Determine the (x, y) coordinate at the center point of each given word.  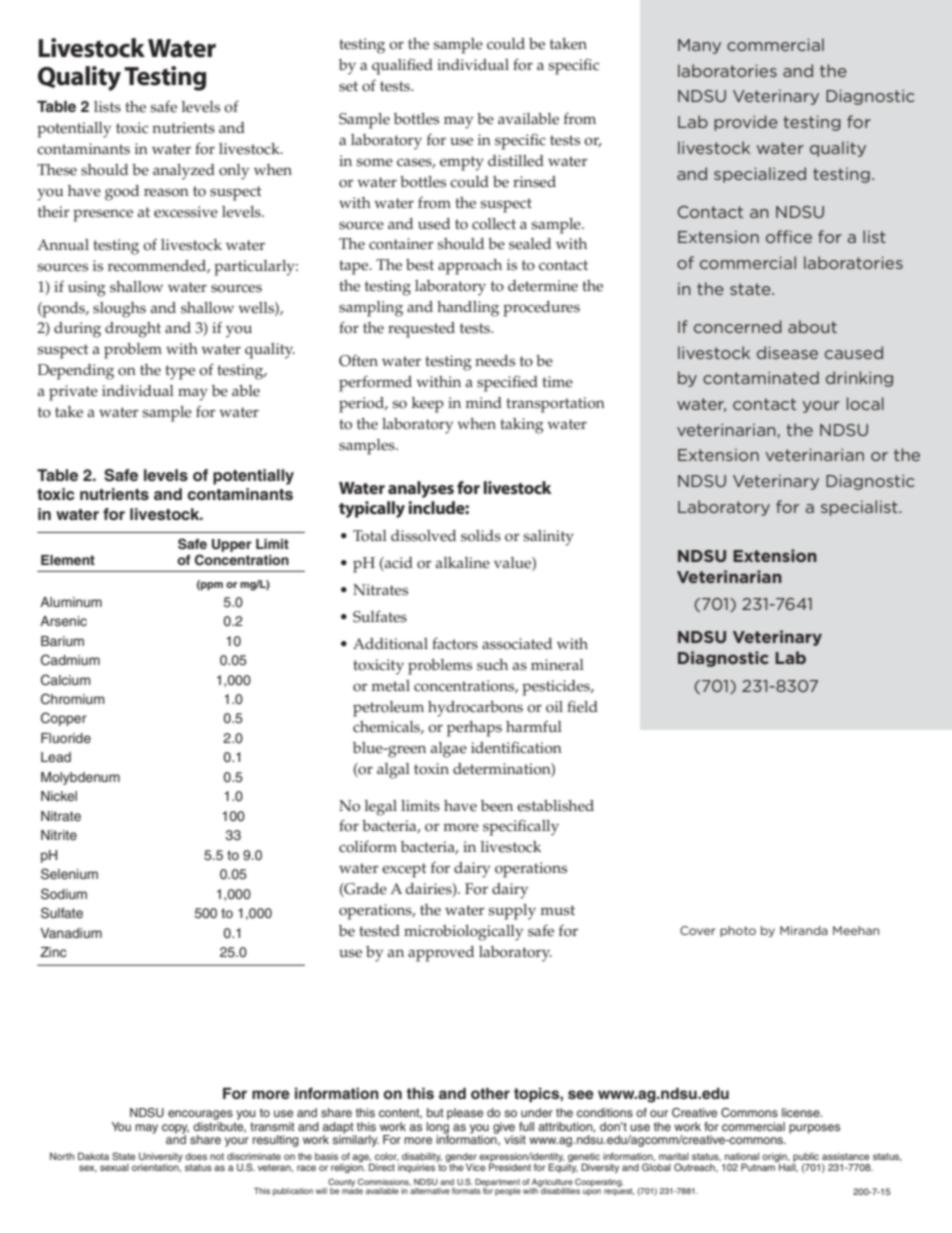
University (161, 1157)
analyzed (184, 172)
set (348, 86)
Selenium (69, 874)
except (404, 870)
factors (455, 643)
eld (587, 707)
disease (787, 352)
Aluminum (71, 602)
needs (495, 361)
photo (738, 931)
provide (746, 123)
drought (133, 330)
